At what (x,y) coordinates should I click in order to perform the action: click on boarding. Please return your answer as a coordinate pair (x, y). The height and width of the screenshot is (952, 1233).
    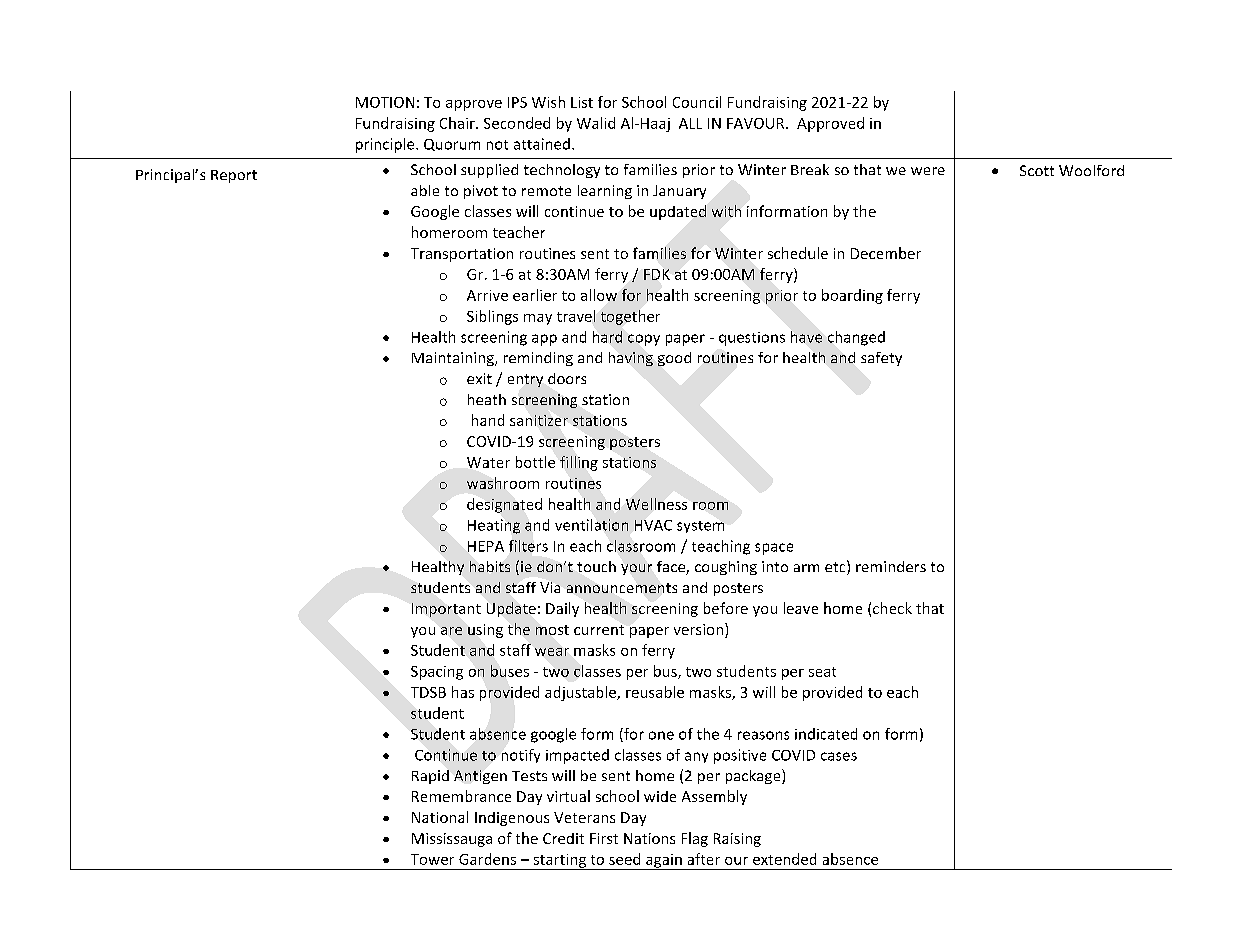
    Looking at the image, I should click on (852, 296).
